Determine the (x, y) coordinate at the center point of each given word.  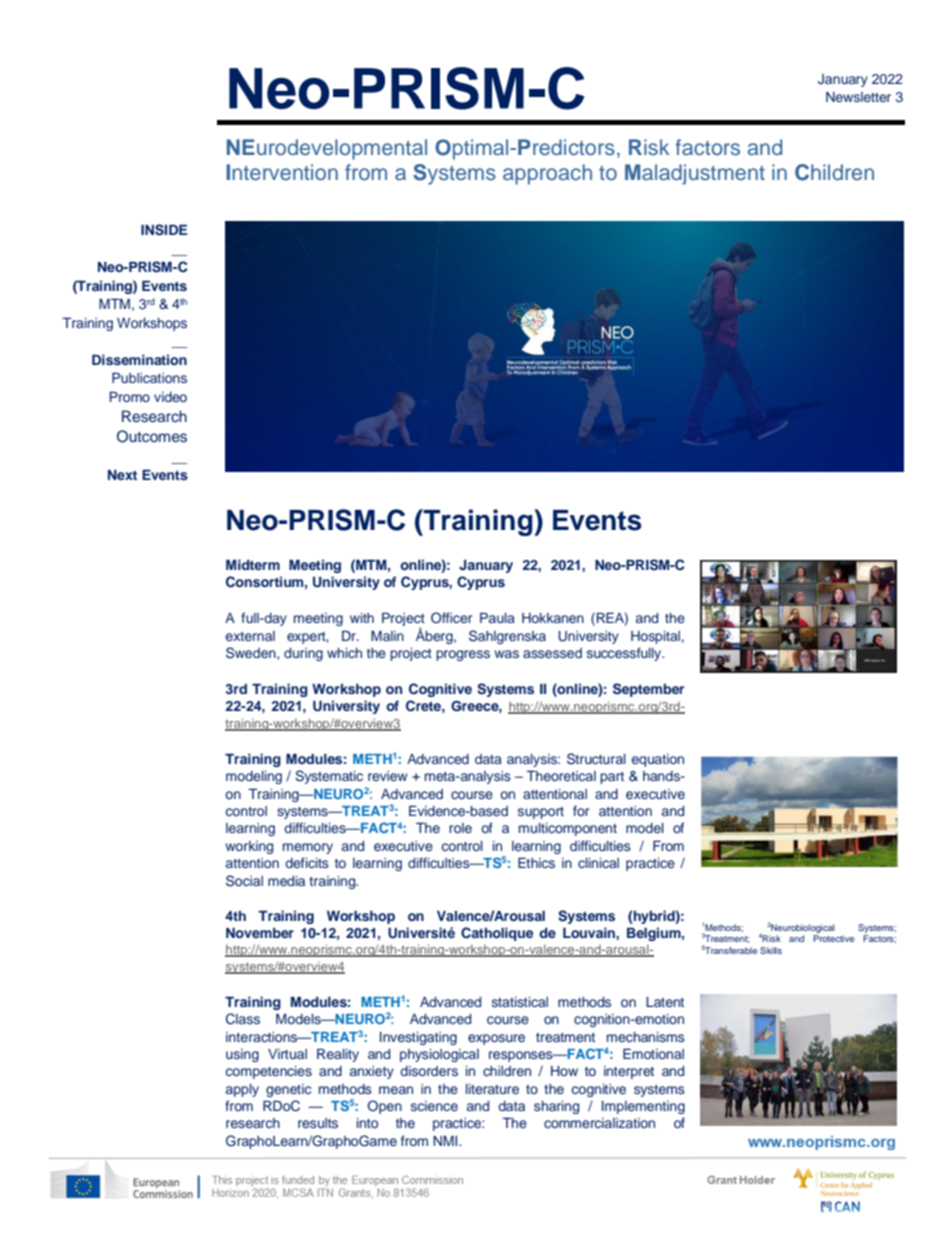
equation (658, 760)
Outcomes (152, 436)
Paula (497, 618)
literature (492, 1089)
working (249, 847)
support (541, 813)
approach (547, 174)
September (648, 690)
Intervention (282, 172)
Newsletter (858, 97)
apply (242, 1090)
